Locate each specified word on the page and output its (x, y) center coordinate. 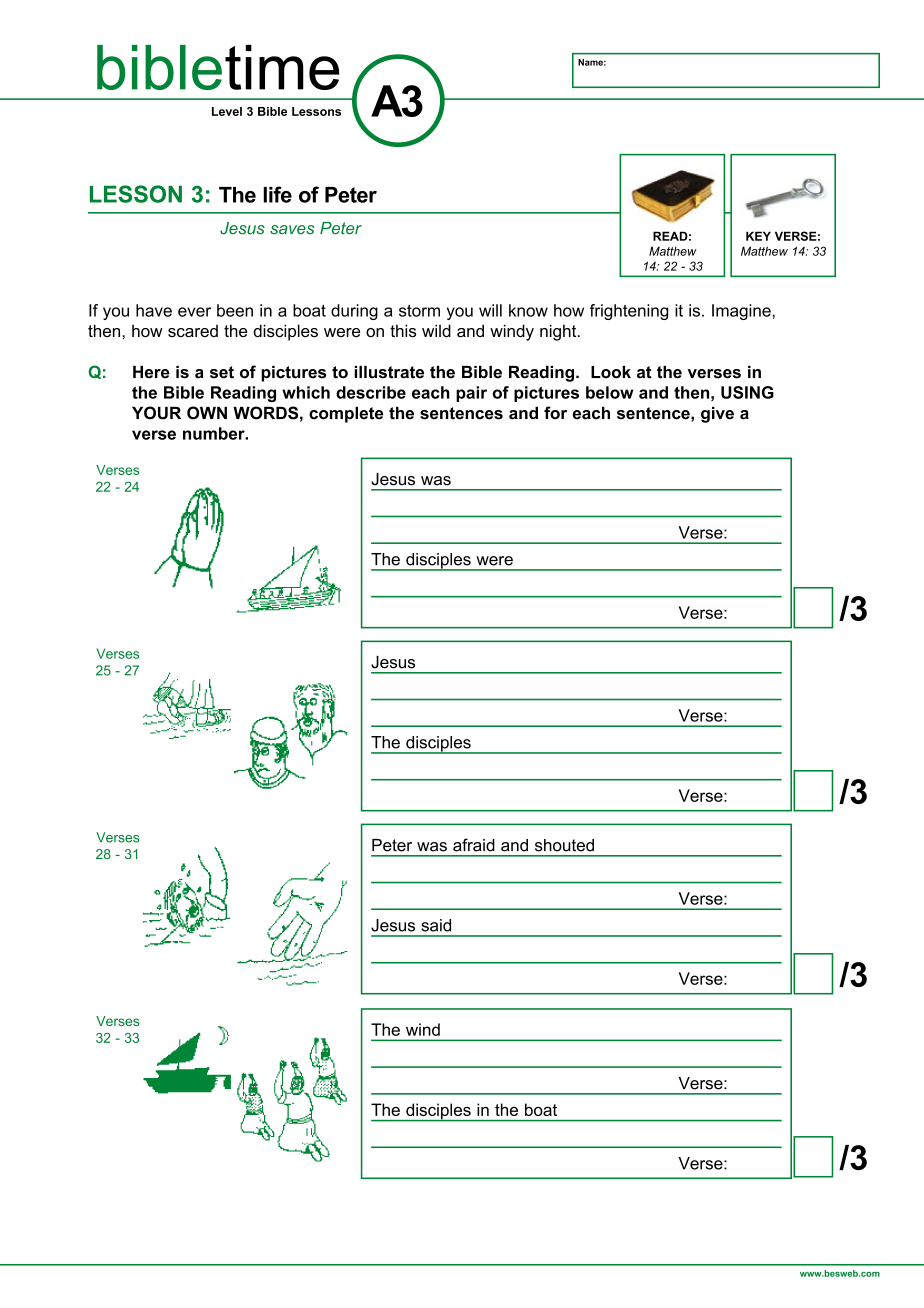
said (436, 925)
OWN (207, 413)
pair (471, 394)
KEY (758, 236)
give (717, 415)
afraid (474, 845)
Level (227, 111)
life (277, 194)
